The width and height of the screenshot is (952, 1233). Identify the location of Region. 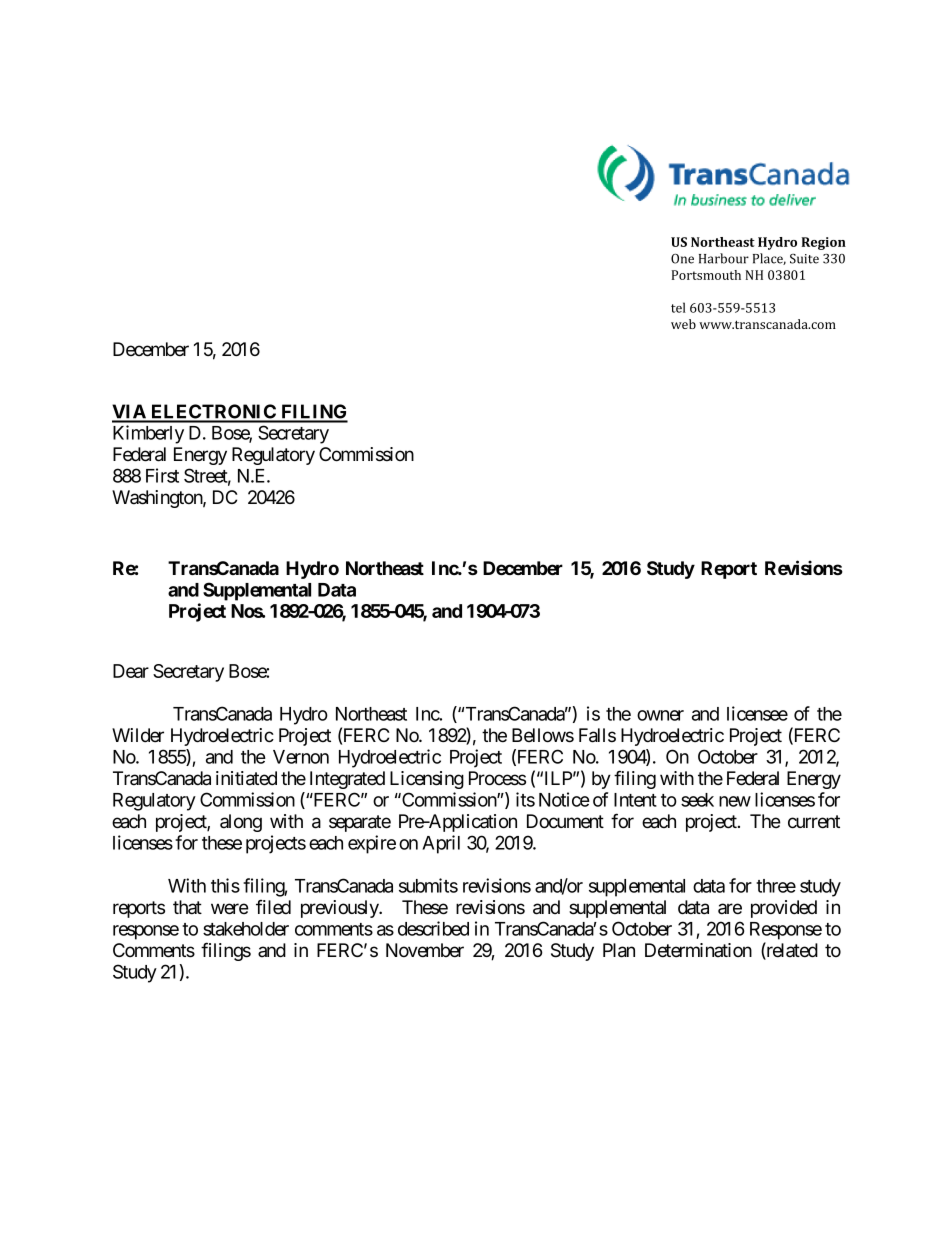
(824, 243).
